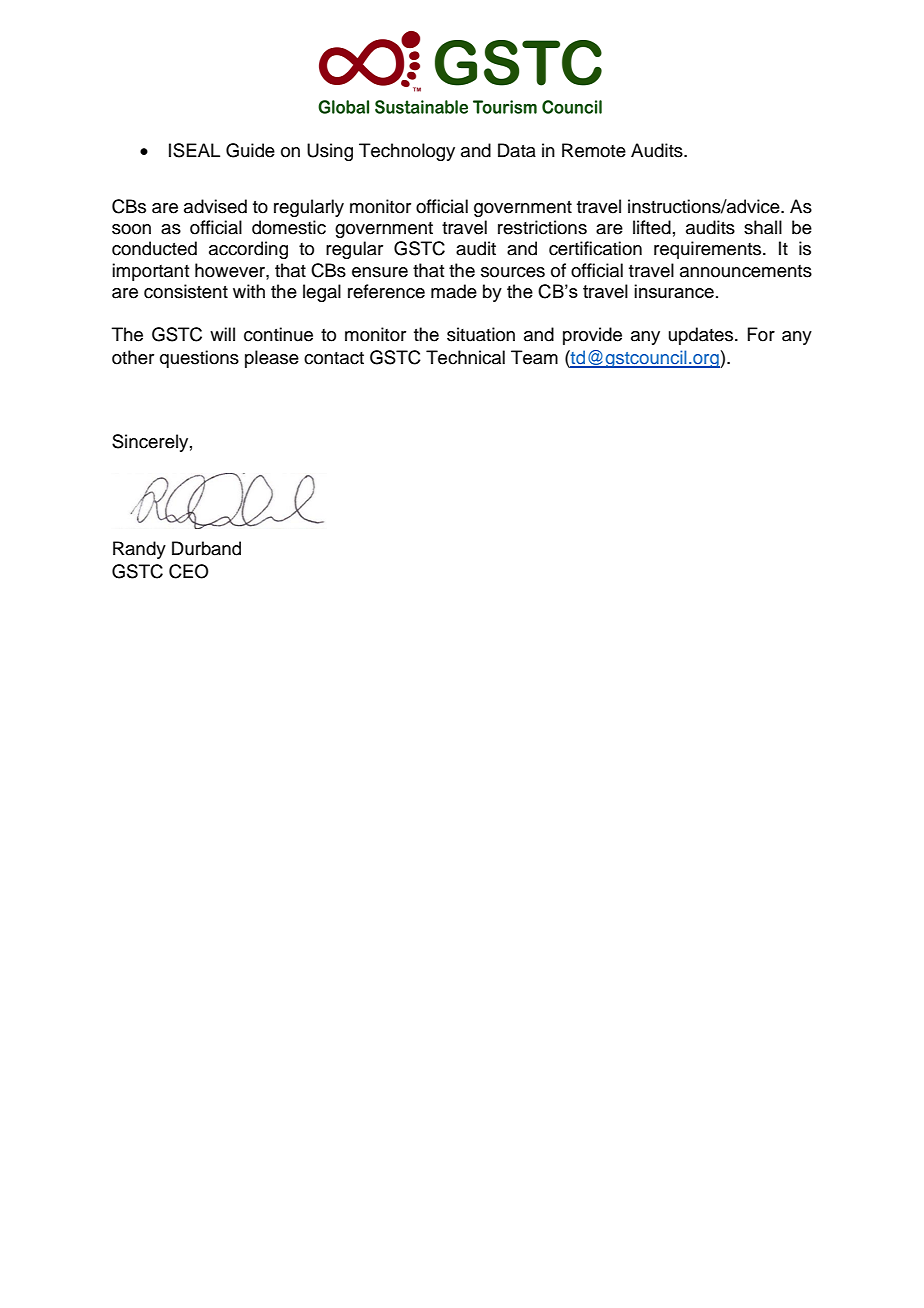  What do you see at coordinates (407, 152) in the page?
I see `Technology` at bounding box center [407, 152].
